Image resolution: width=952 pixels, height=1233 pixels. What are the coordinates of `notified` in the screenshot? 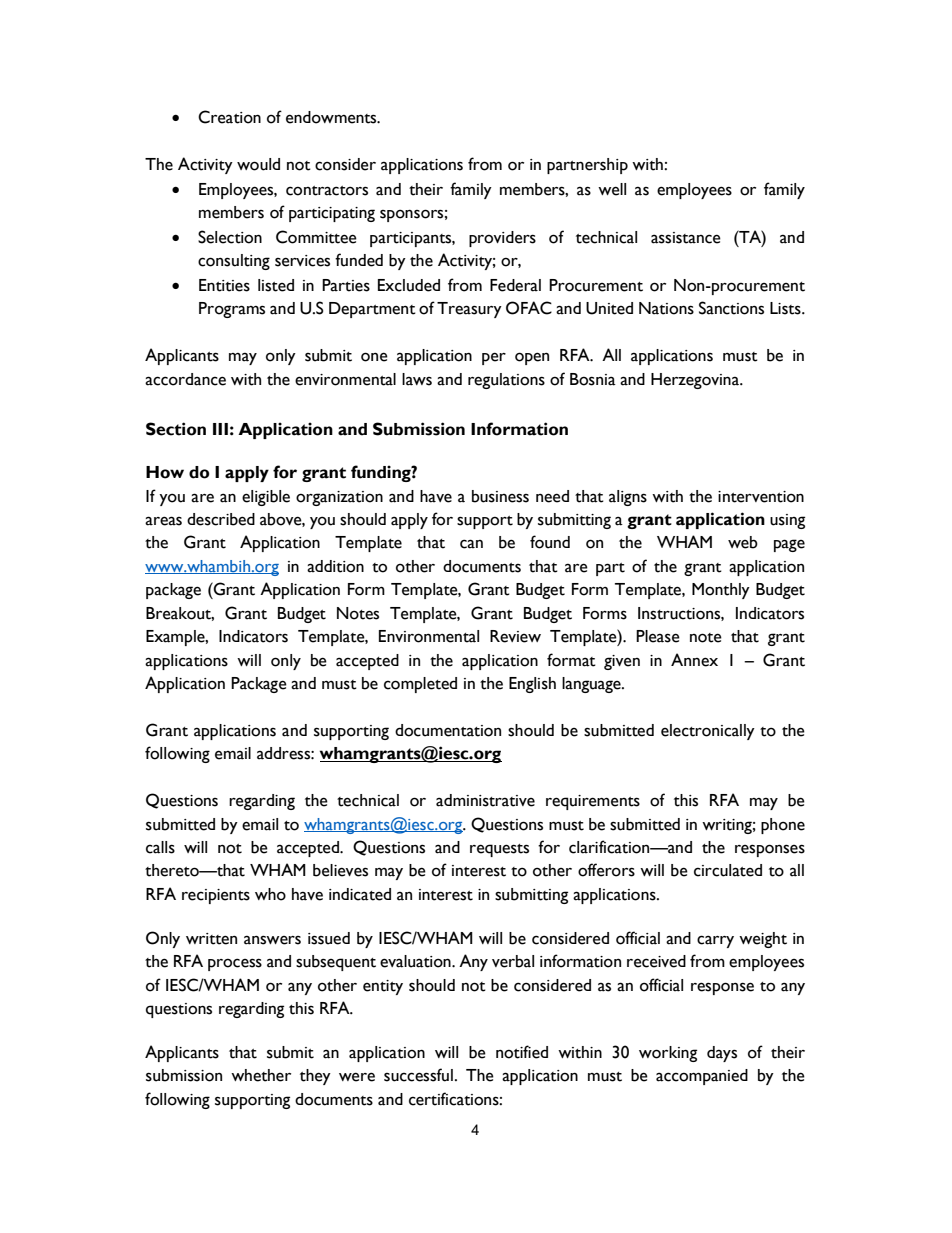 It's located at (522, 1052).
